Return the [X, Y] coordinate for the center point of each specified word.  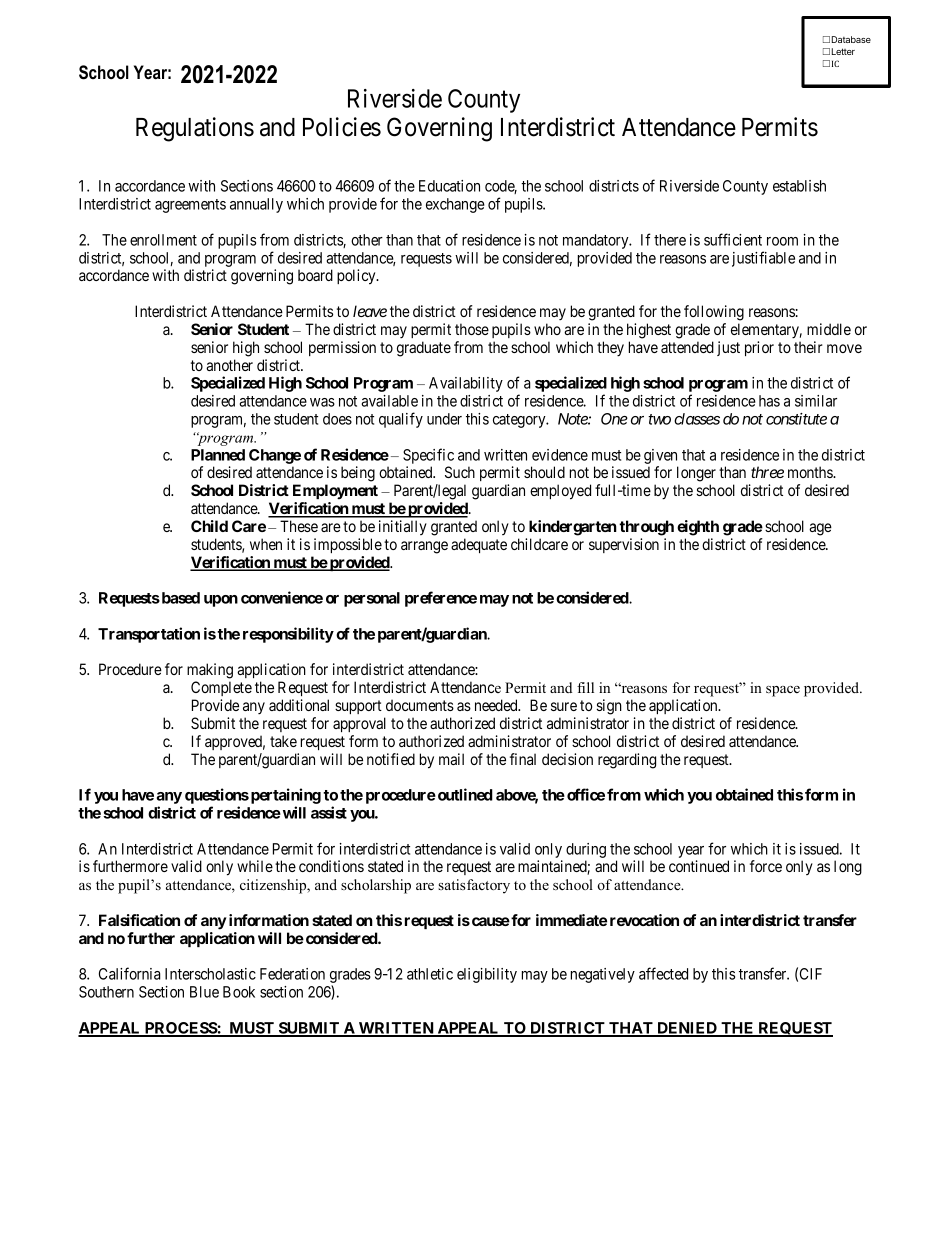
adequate [479, 545]
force [766, 866]
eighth [698, 528]
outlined [464, 794]
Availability [466, 384]
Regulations [195, 129]
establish [799, 186]
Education [449, 186]
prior [759, 348]
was [322, 402]
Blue [204, 992]
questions [217, 796]
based [179, 598]
